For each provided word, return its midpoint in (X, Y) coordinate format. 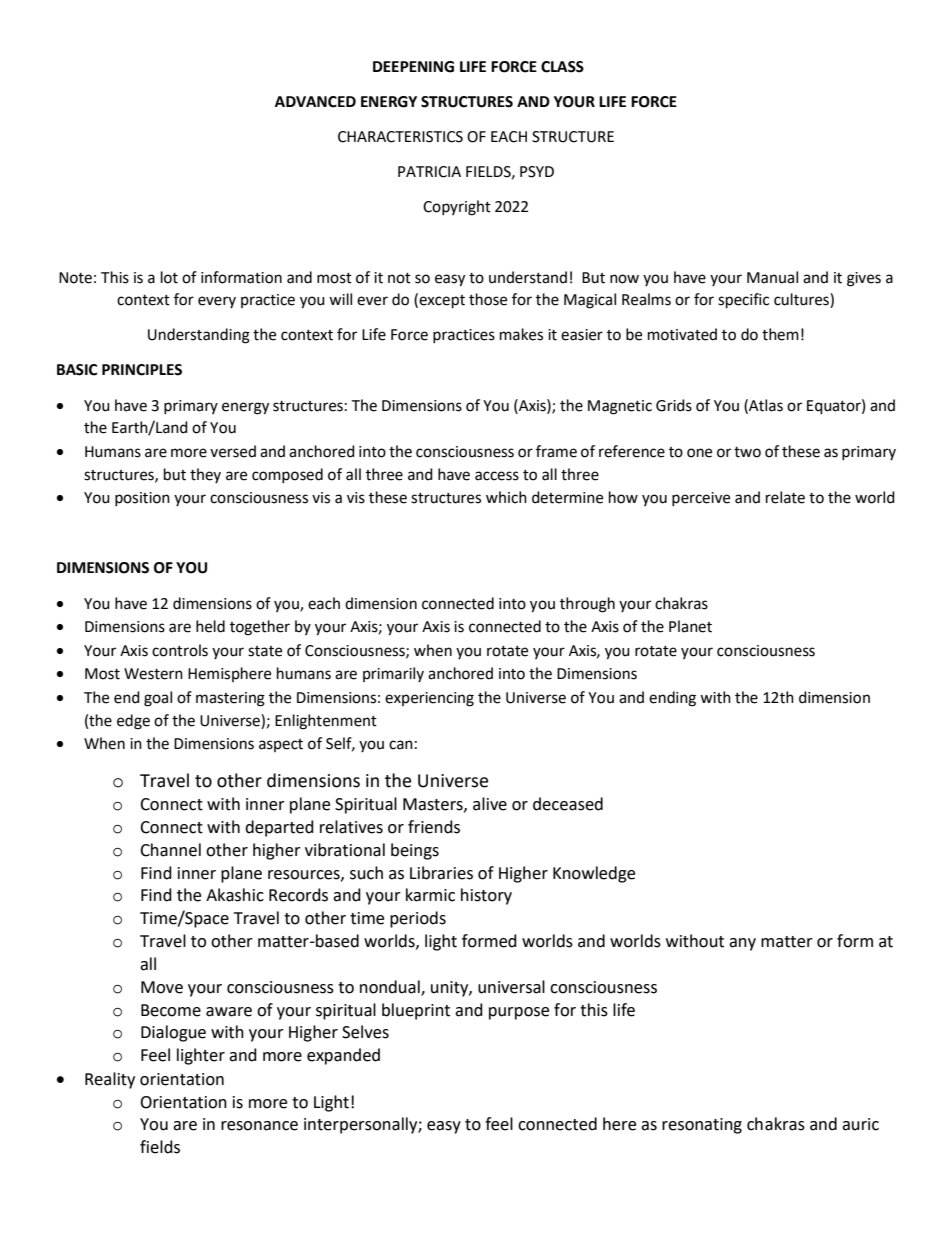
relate (785, 497)
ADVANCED (315, 102)
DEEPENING (413, 67)
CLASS (562, 67)
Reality (110, 1080)
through (587, 605)
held (210, 626)
